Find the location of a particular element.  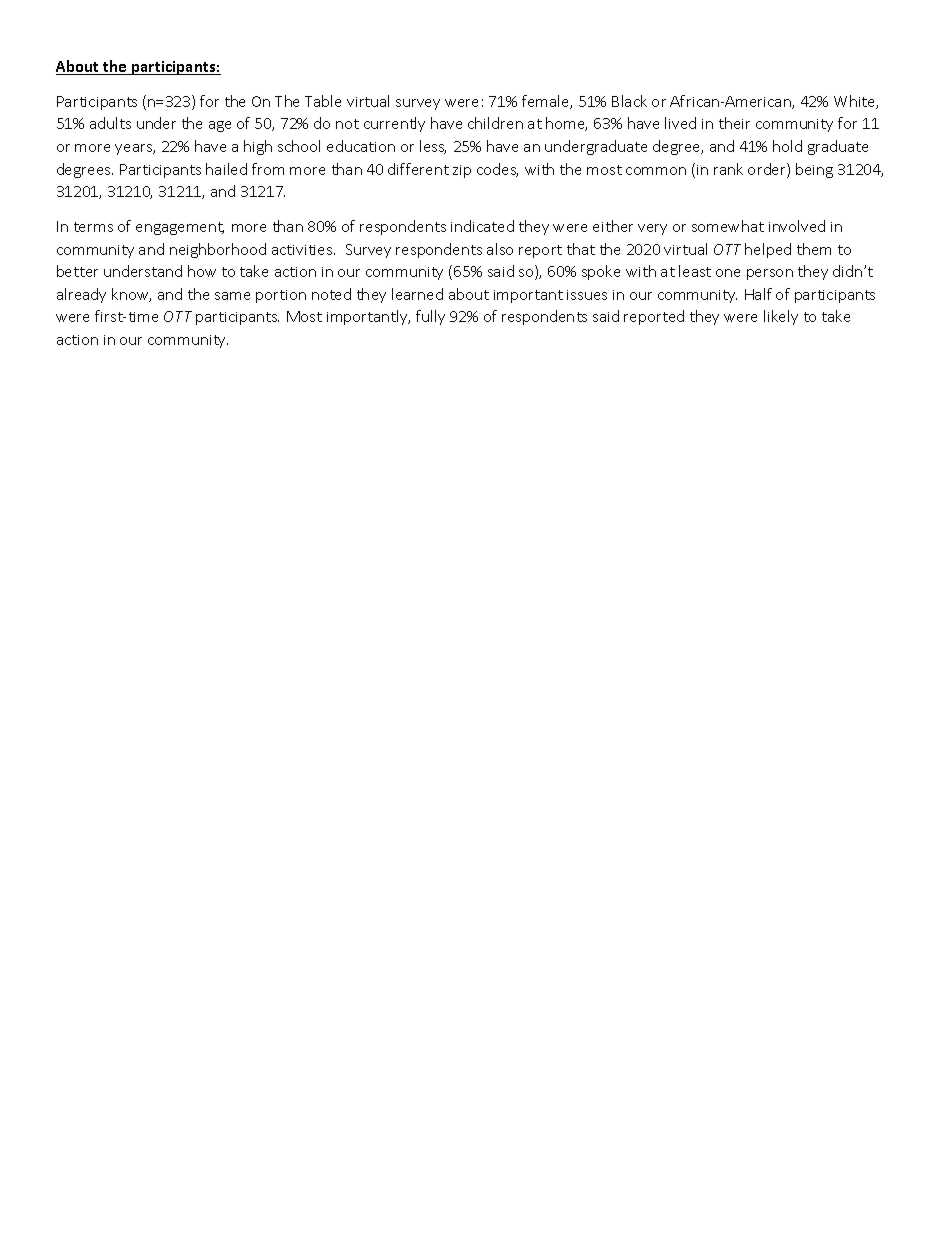

likely is located at coordinates (781, 317).
